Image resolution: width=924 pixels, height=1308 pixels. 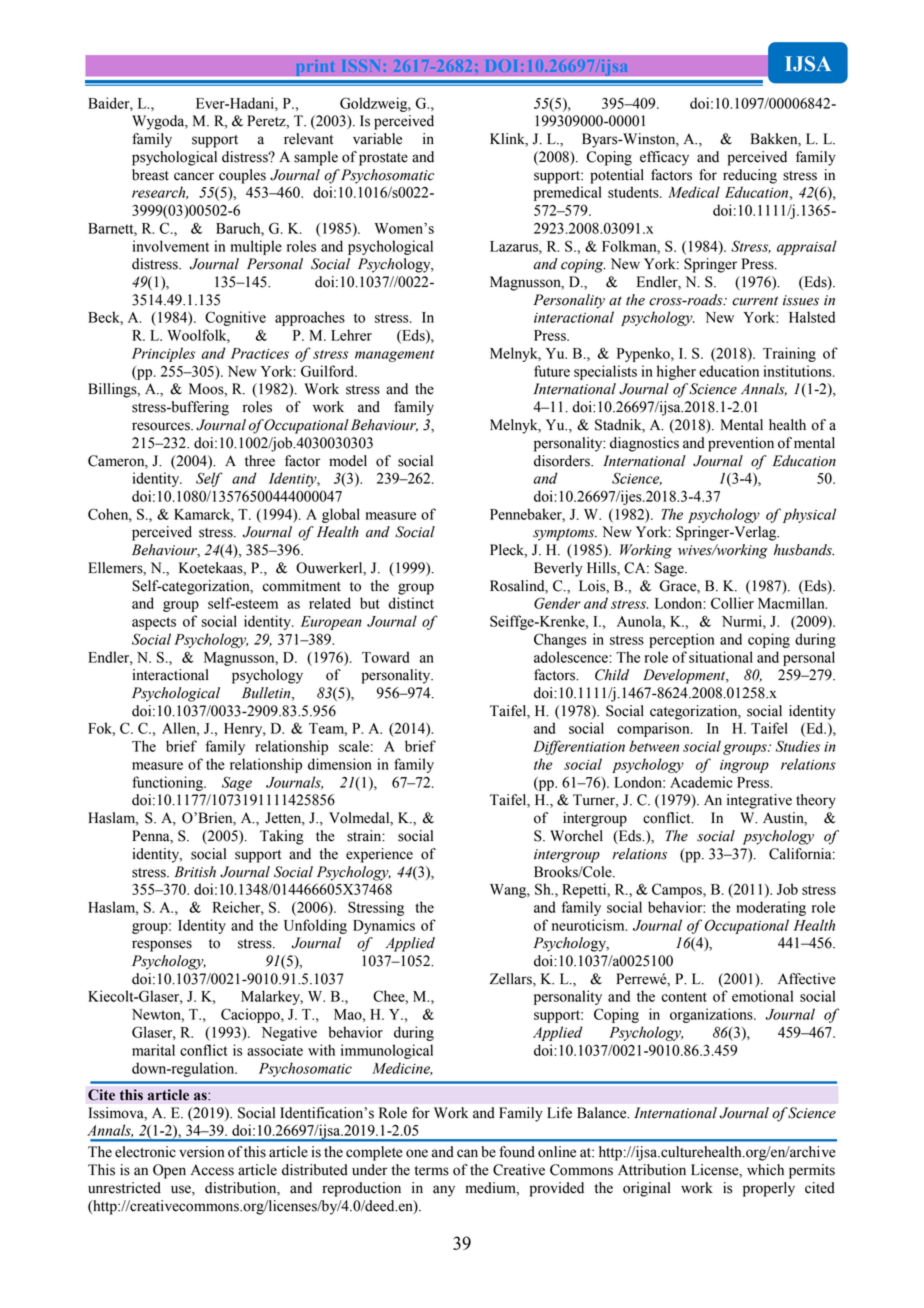 I want to click on aspects, so click(x=154, y=623).
